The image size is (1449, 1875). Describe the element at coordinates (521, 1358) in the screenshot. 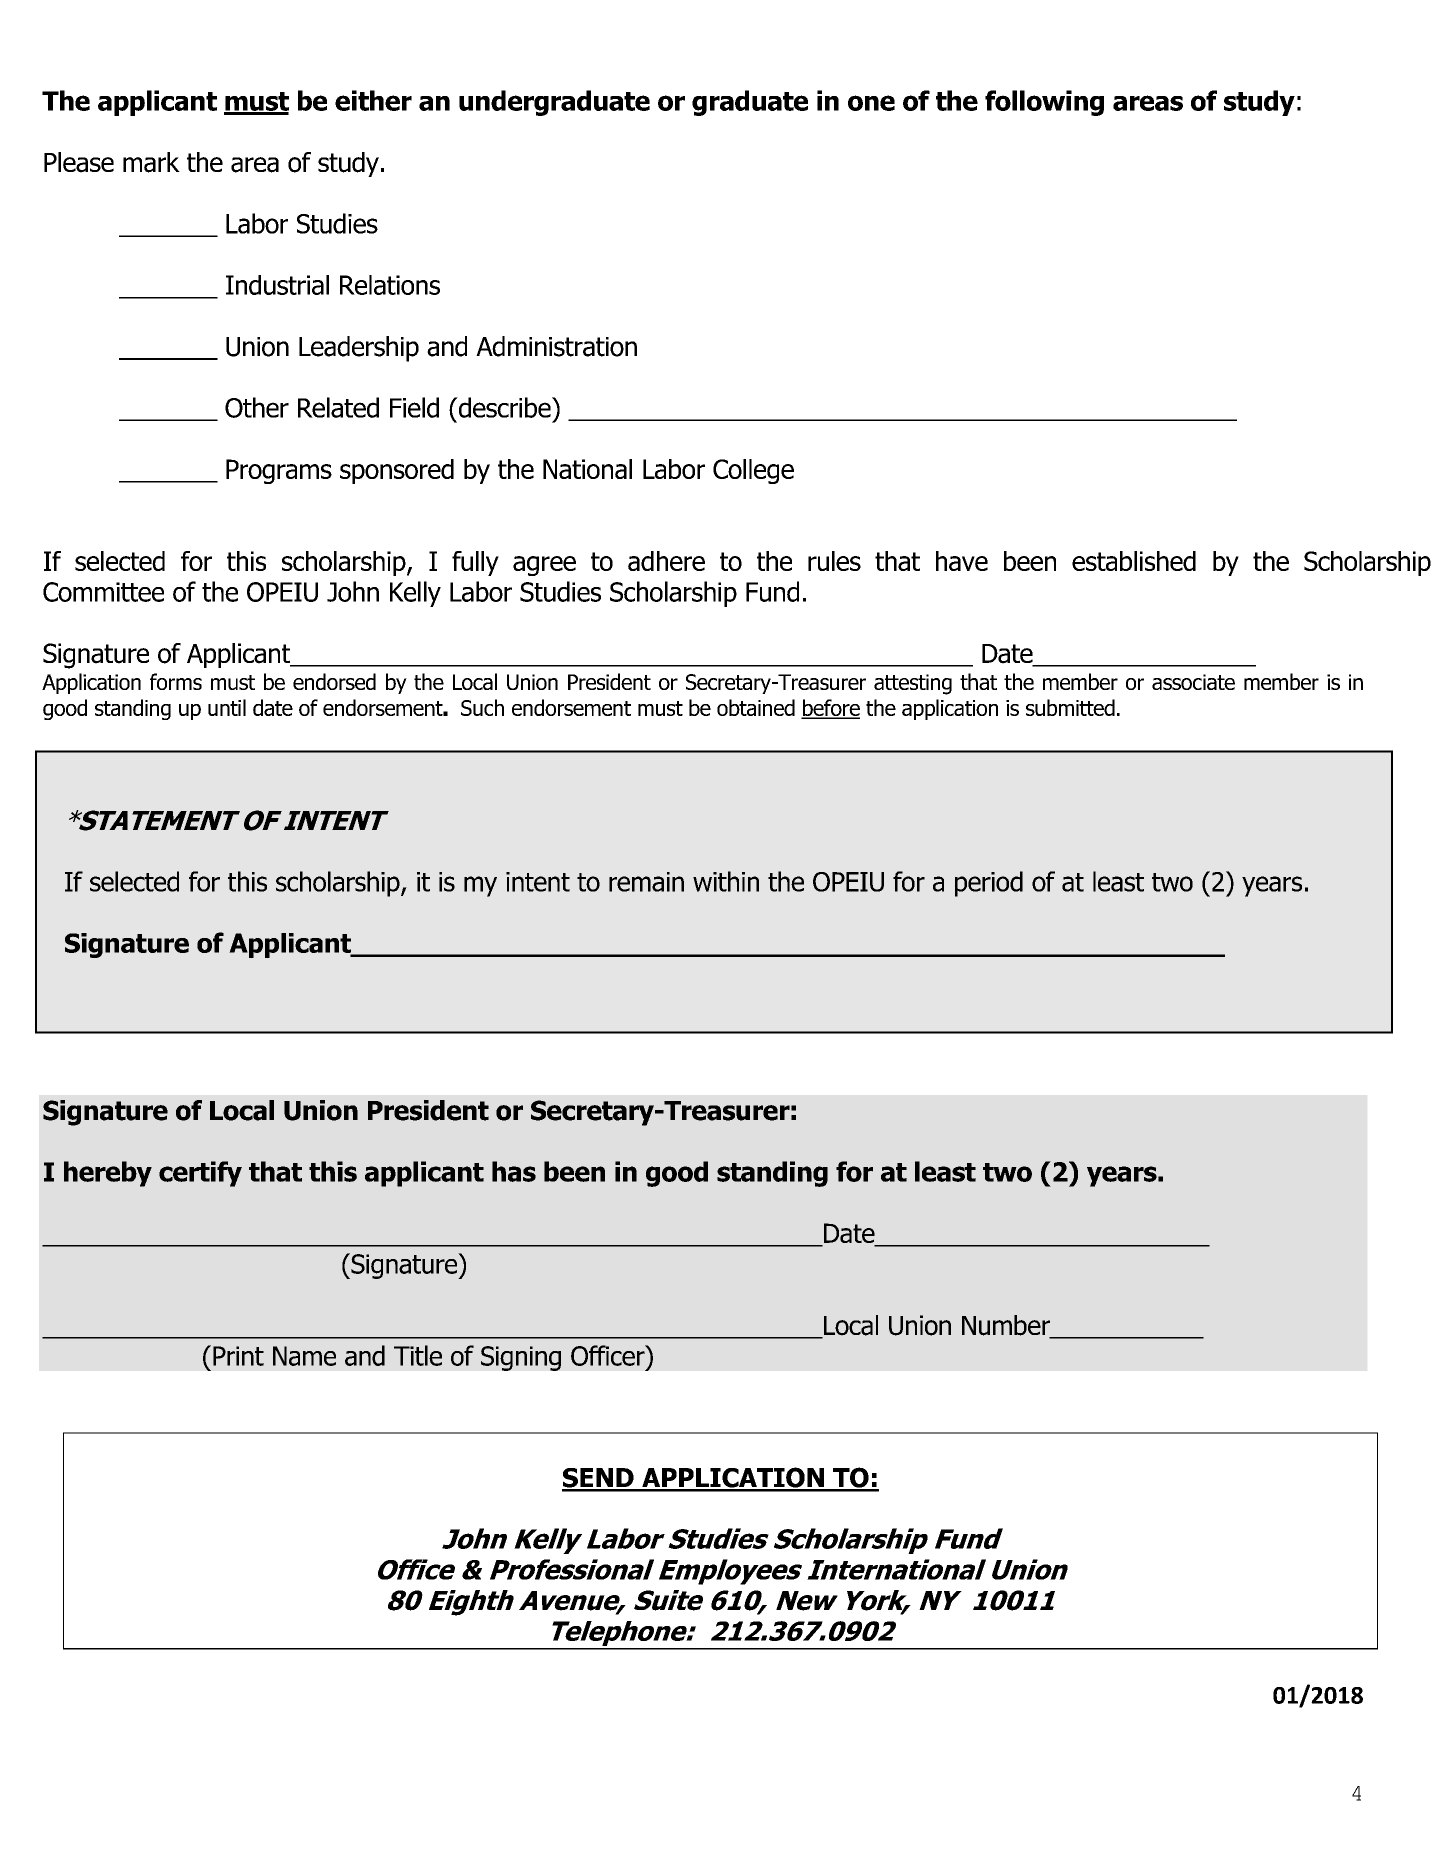

I see `Signing` at that location.
